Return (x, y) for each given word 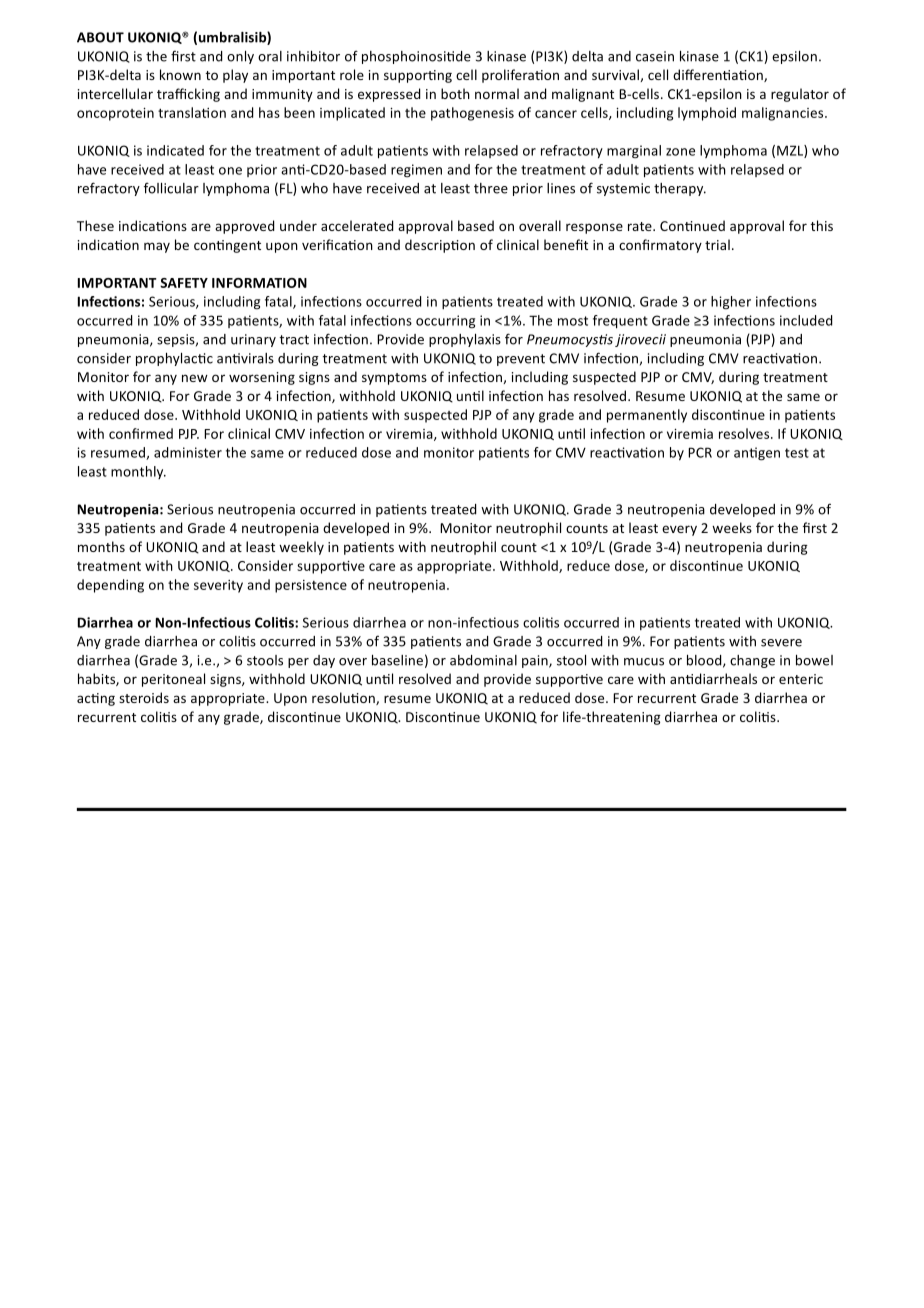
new (195, 378)
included (806, 320)
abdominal (483, 660)
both (455, 93)
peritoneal (173, 680)
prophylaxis (465, 340)
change (752, 661)
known (180, 74)
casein (655, 56)
